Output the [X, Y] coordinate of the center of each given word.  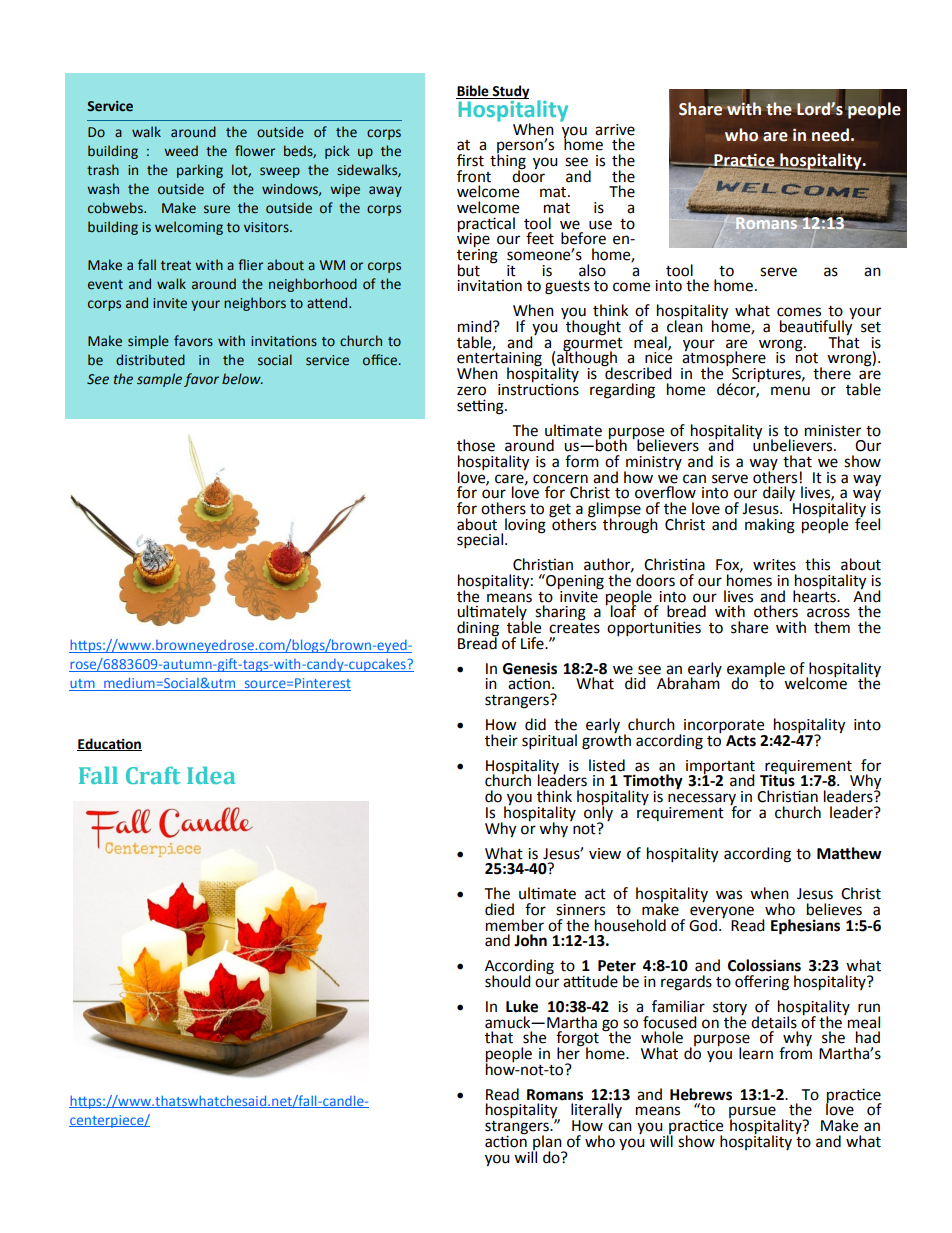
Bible [473, 92]
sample [159, 380]
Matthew [849, 853]
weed [181, 151]
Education [109, 744]
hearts [815, 595]
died [499, 909]
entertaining [500, 359]
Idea [211, 775]
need [830, 135]
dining [478, 630]
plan [547, 1143]
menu [790, 391]
